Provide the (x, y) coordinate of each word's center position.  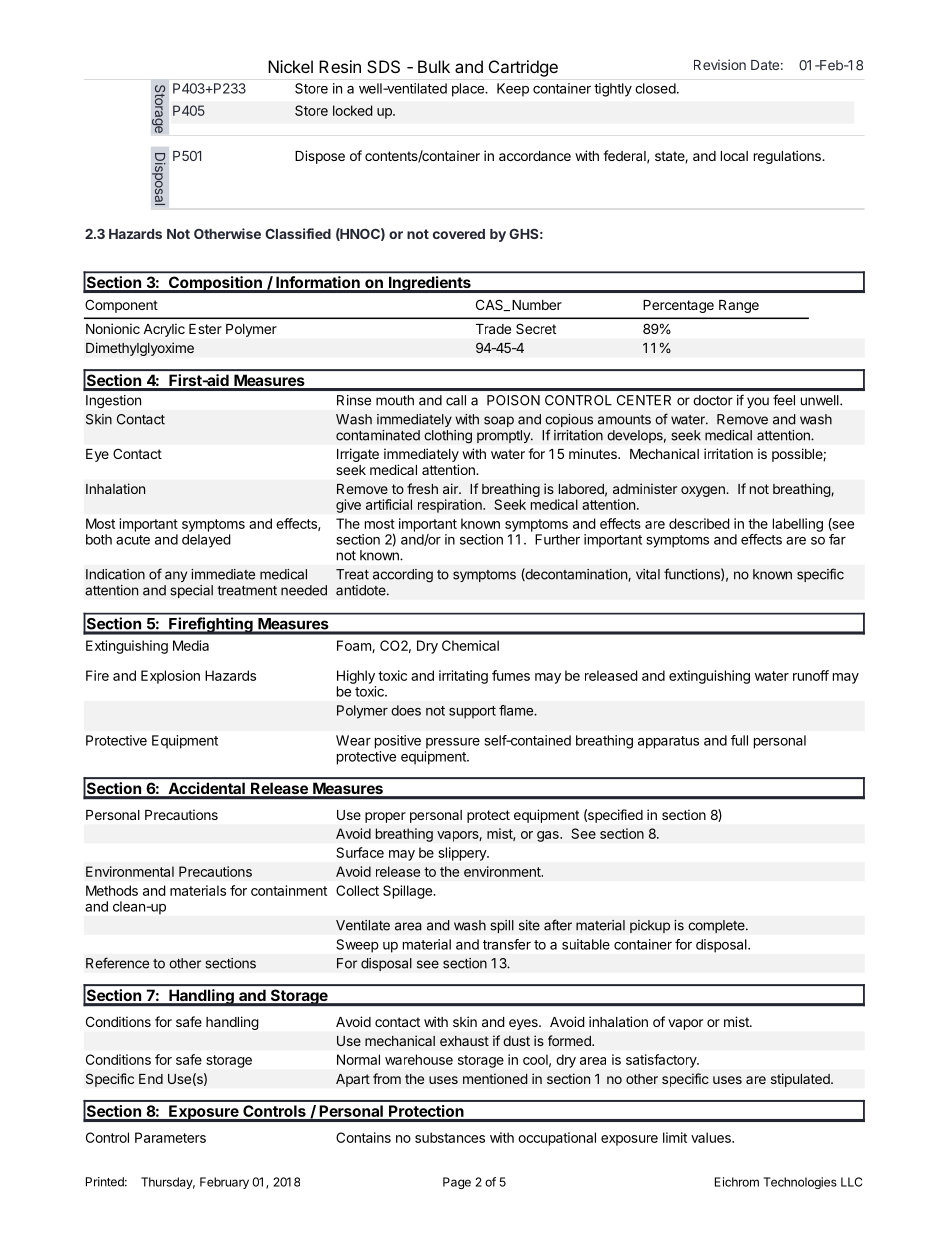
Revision (720, 64)
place (469, 90)
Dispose (320, 157)
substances (450, 1137)
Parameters (170, 1137)
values (712, 1137)
